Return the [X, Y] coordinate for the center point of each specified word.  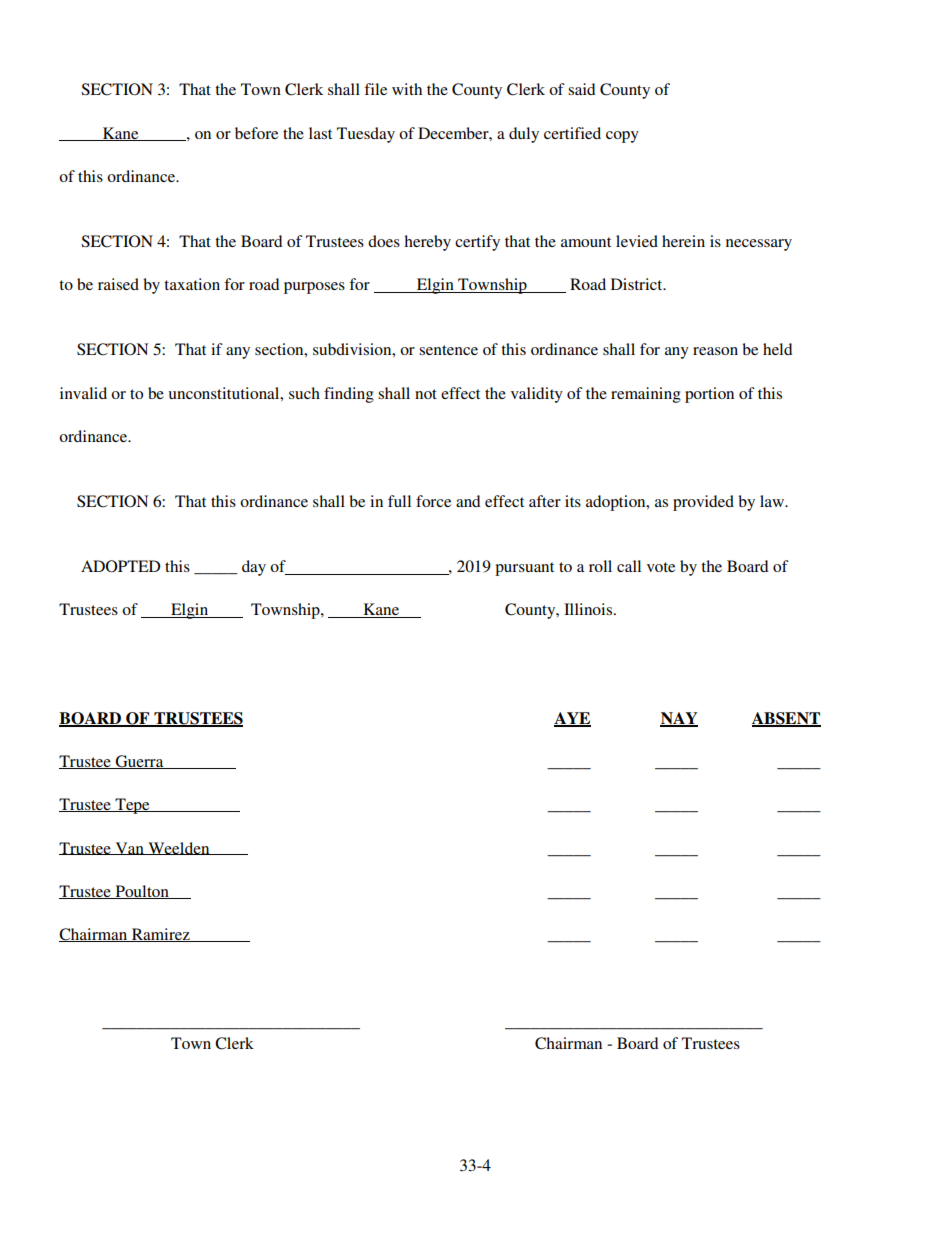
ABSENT [786, 719]
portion [709, 395]
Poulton [142, 892]
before [256, 133]
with [407, 89]
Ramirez [161, 935]
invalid [83, 393]
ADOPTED [120, 566]
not [426, 394]
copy [622, 137]
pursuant [524, 569]
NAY [679, 719]
